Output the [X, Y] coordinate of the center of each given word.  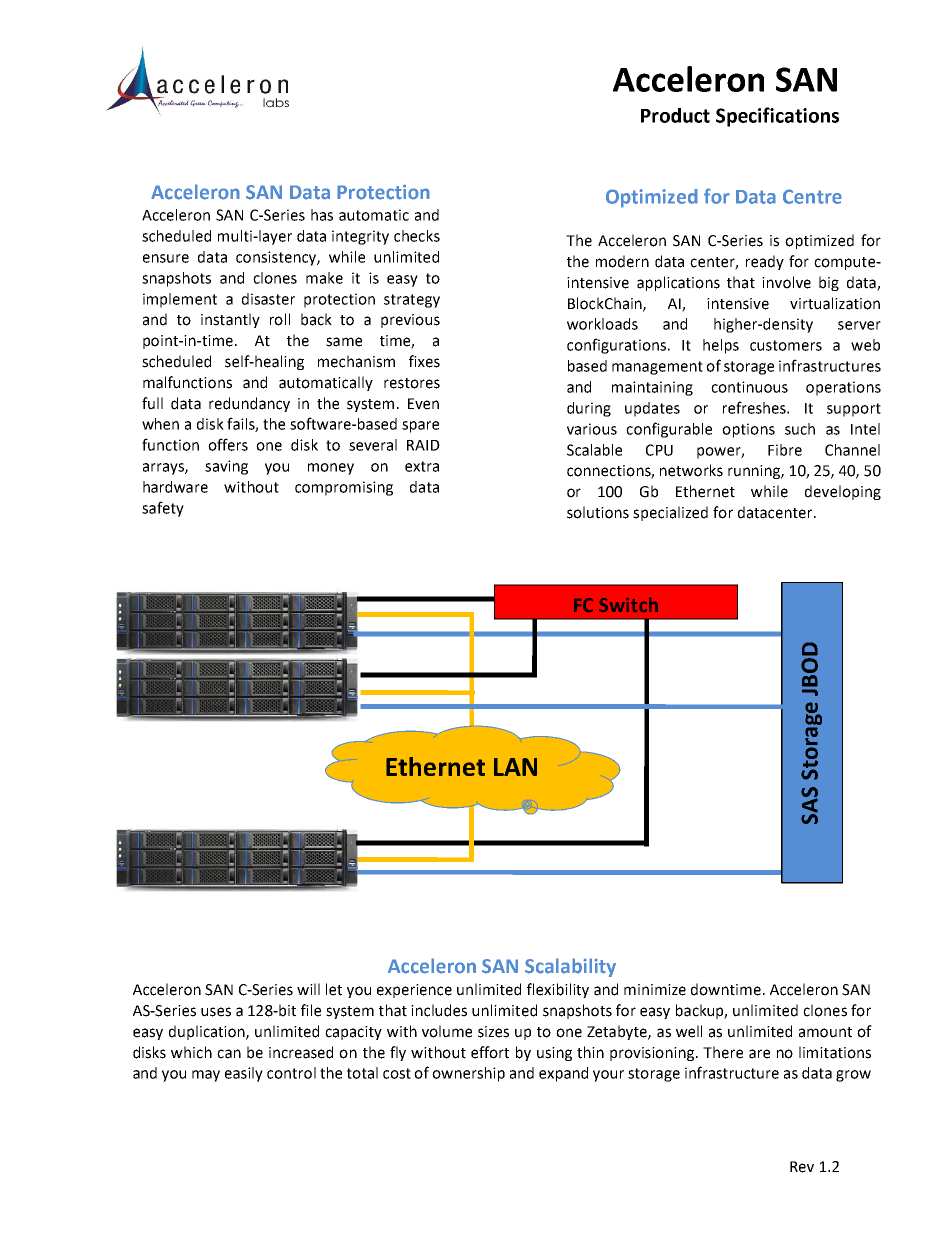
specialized [670, 513]
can [229, 1054]
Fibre [785, 450]
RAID [423, 445]
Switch [628, 605]
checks [417, 236]
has [322, 215]
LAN [515, 767]
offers [228, 444]
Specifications [777, 117]
